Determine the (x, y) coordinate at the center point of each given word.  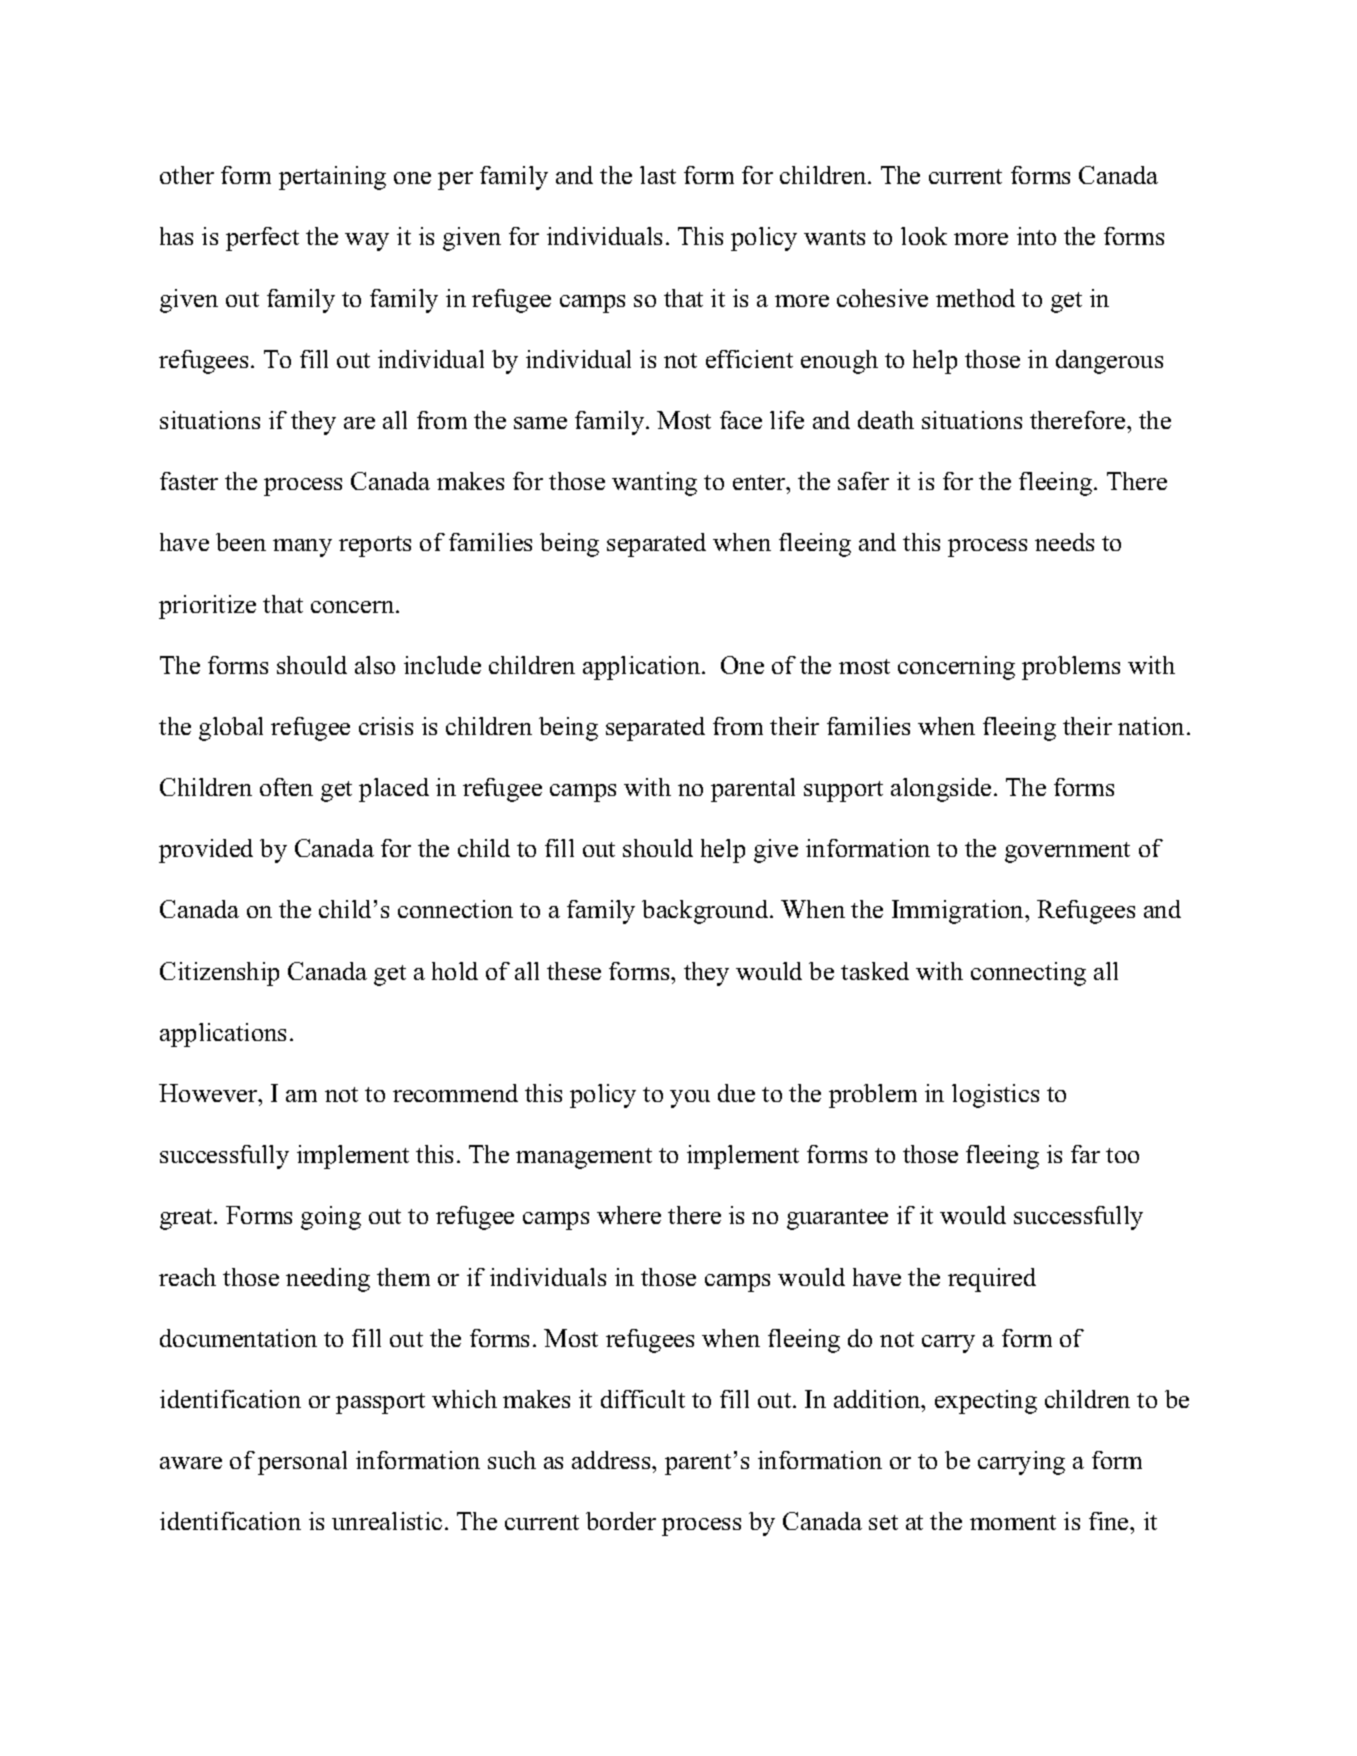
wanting (654, 484)
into (1036, 236)
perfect (262, 239)
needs (1064, 542)
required (992, 1280)
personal (302, 1463)
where (629, 1215)
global (231, 729)
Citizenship (219, 974)
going (331, 1218)
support (843, 791)
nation (1153, 726)
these (574, 971)
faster (189, 481)
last (658, 175)
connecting (1028, 974)
